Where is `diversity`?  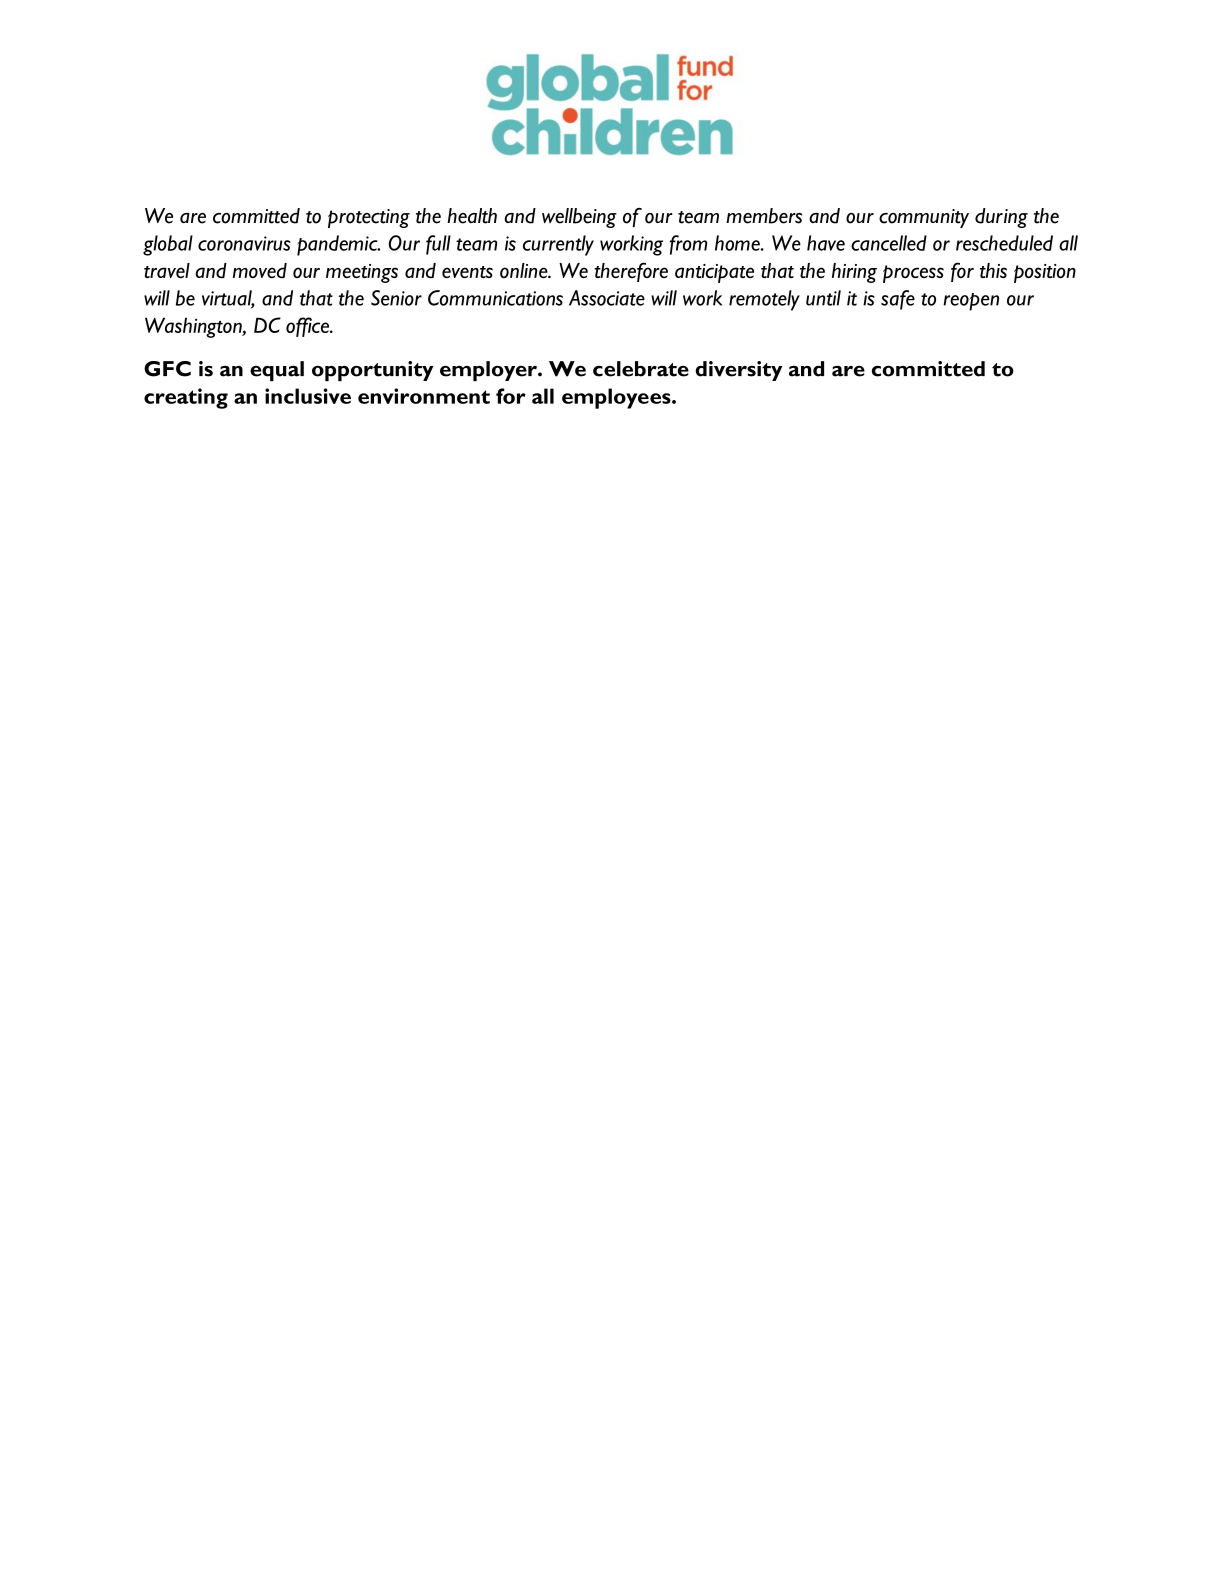 diversity is located at coordinates (738, 371).
